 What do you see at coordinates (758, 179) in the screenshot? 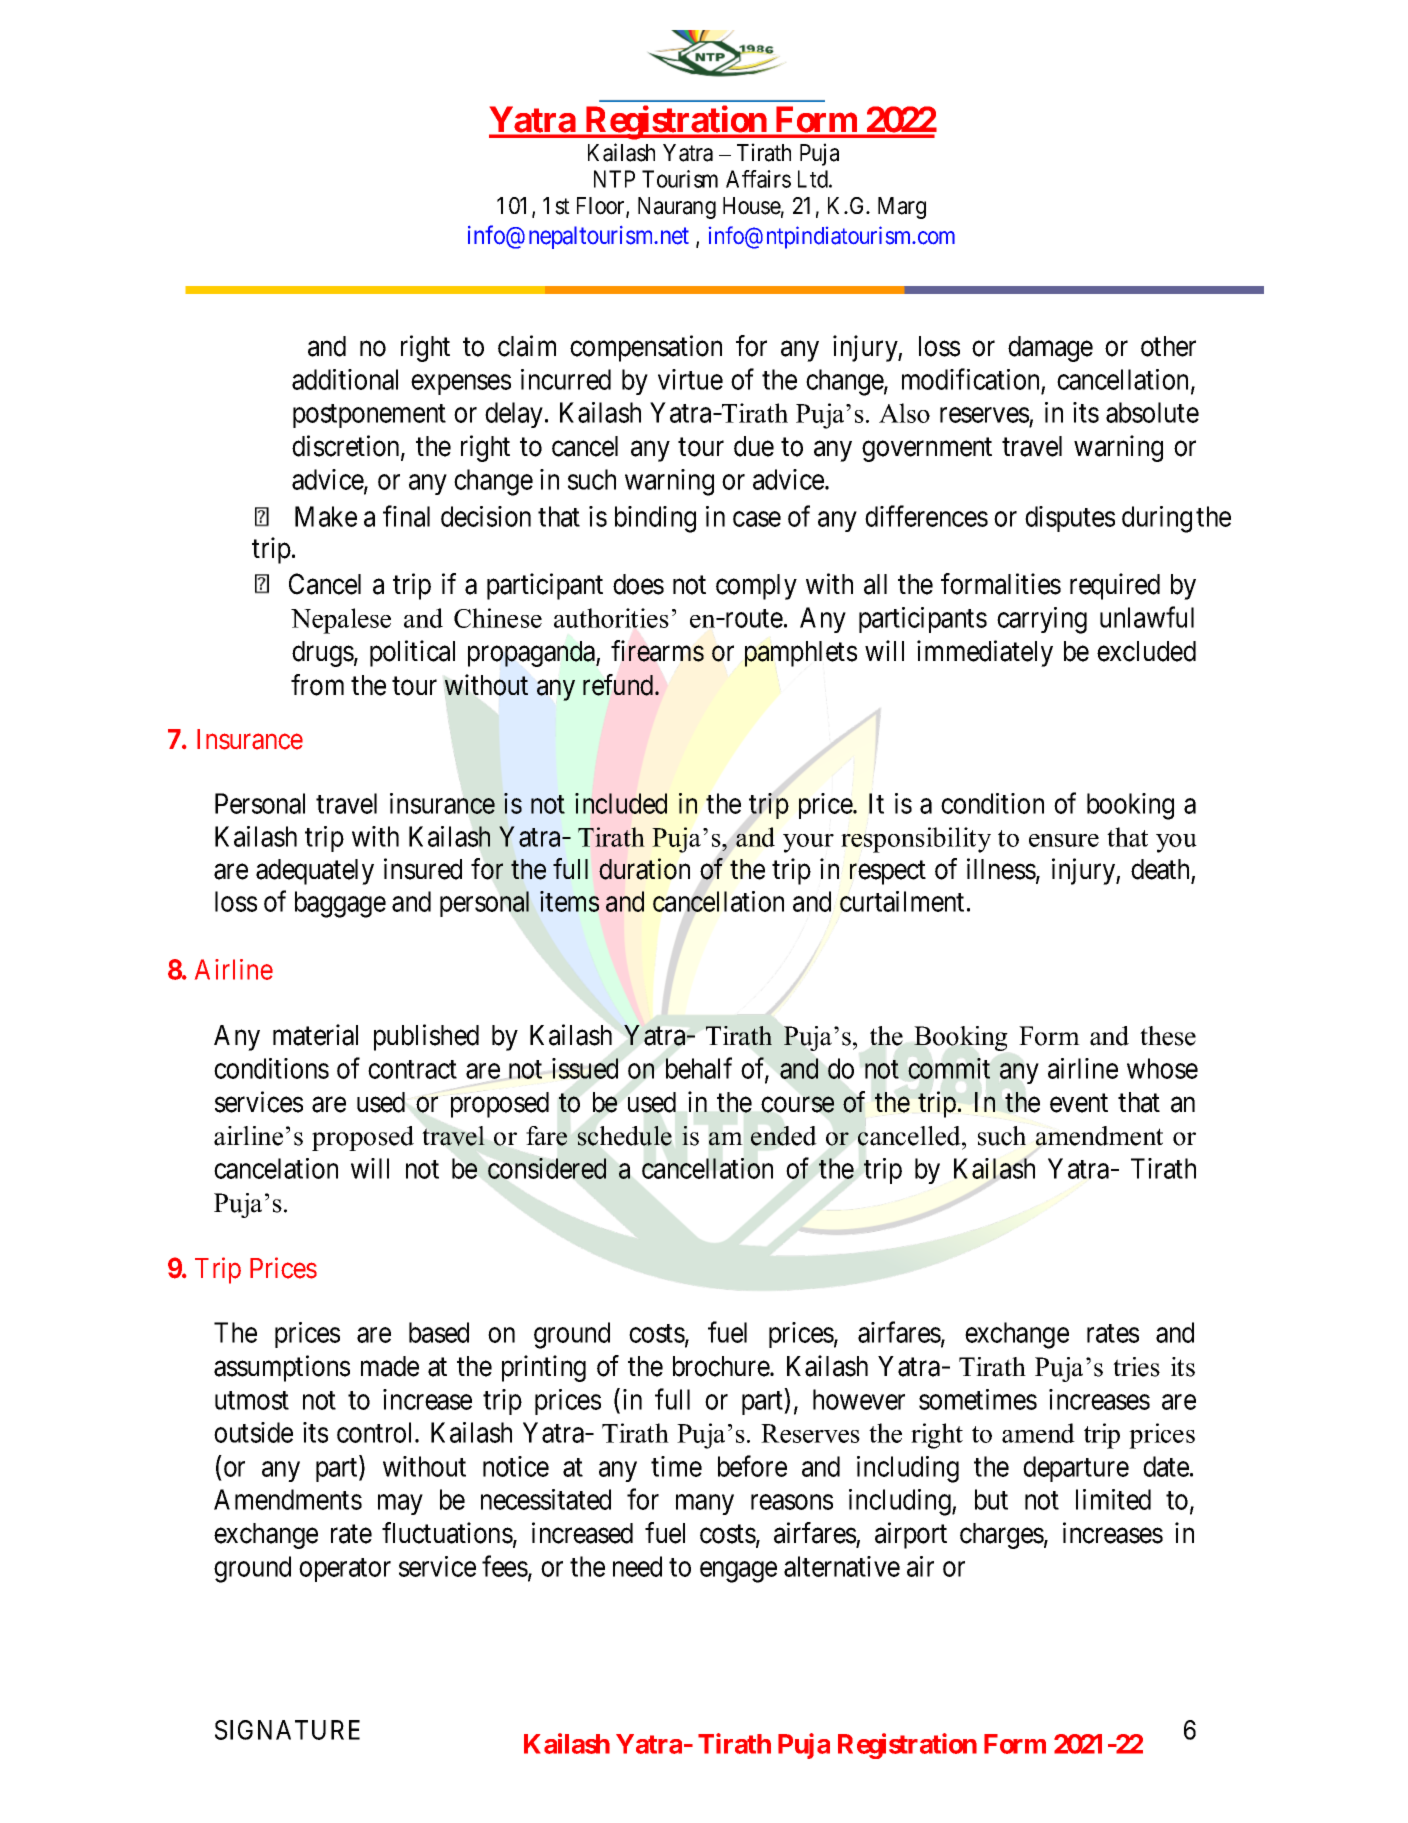
I see `Affairs` at bounding box center [758, 179].
